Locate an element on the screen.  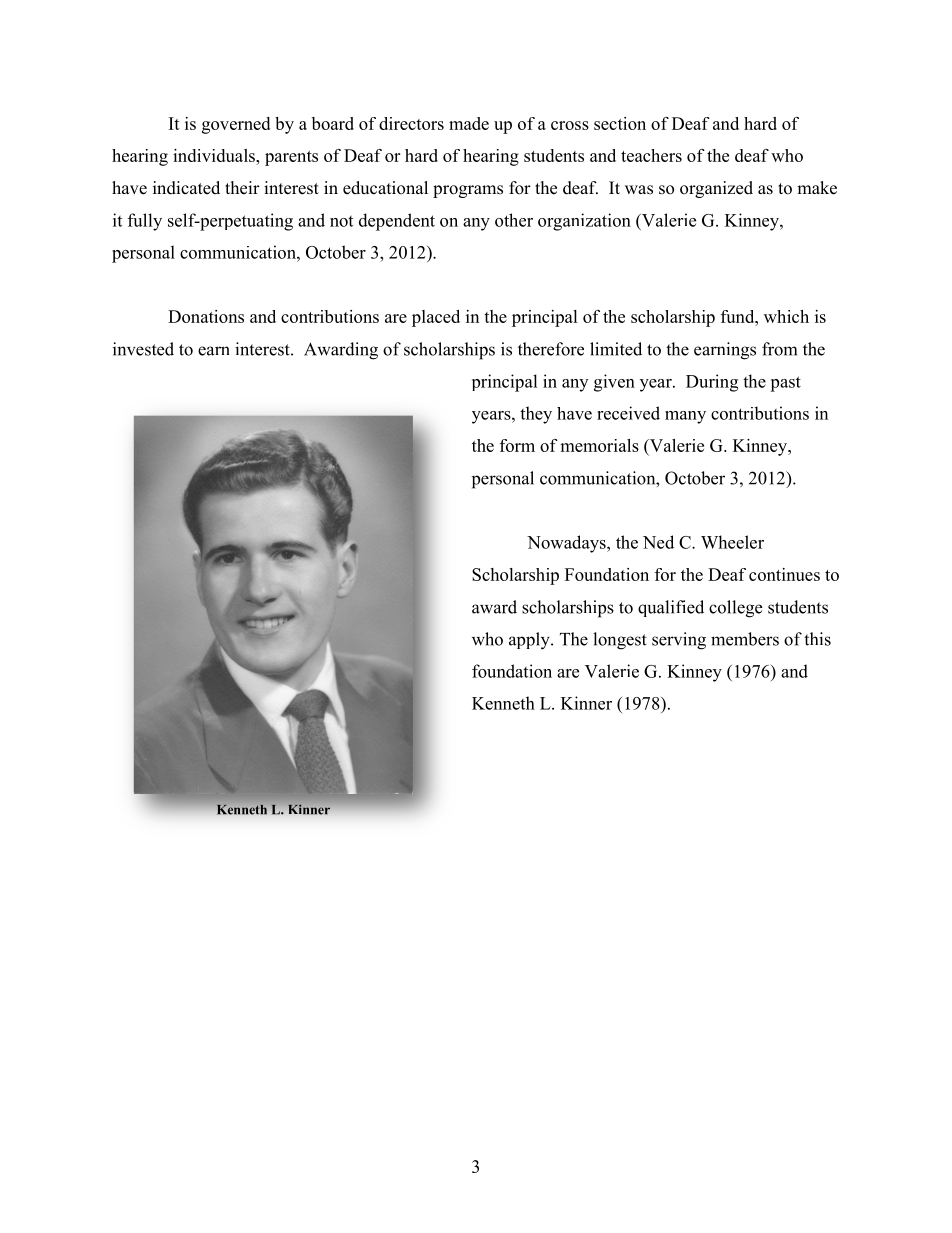
governed is located at coordinates (236, 125).
